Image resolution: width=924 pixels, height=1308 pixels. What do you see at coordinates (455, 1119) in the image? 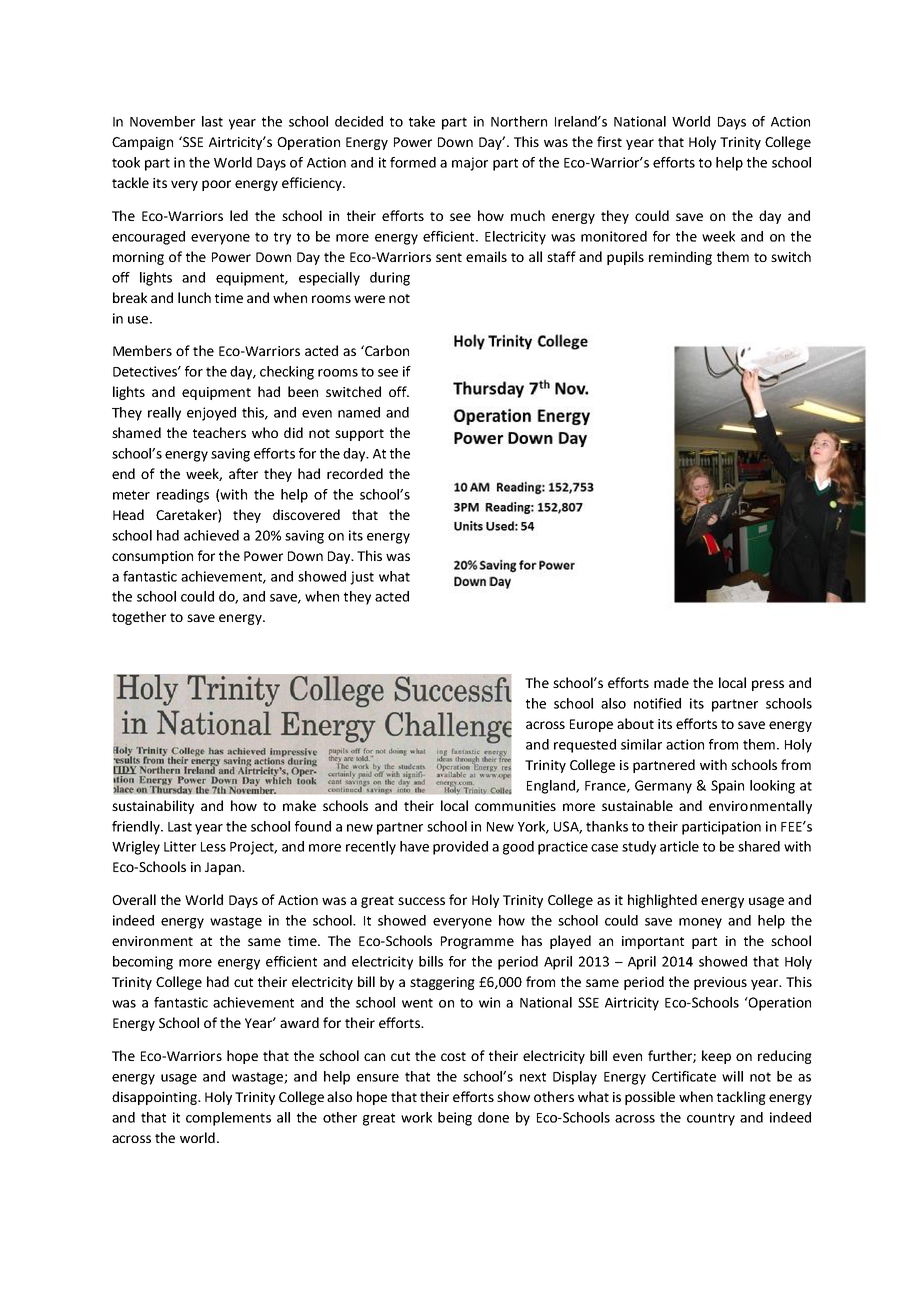
I see `being` at bounding box center [455, 1119].
